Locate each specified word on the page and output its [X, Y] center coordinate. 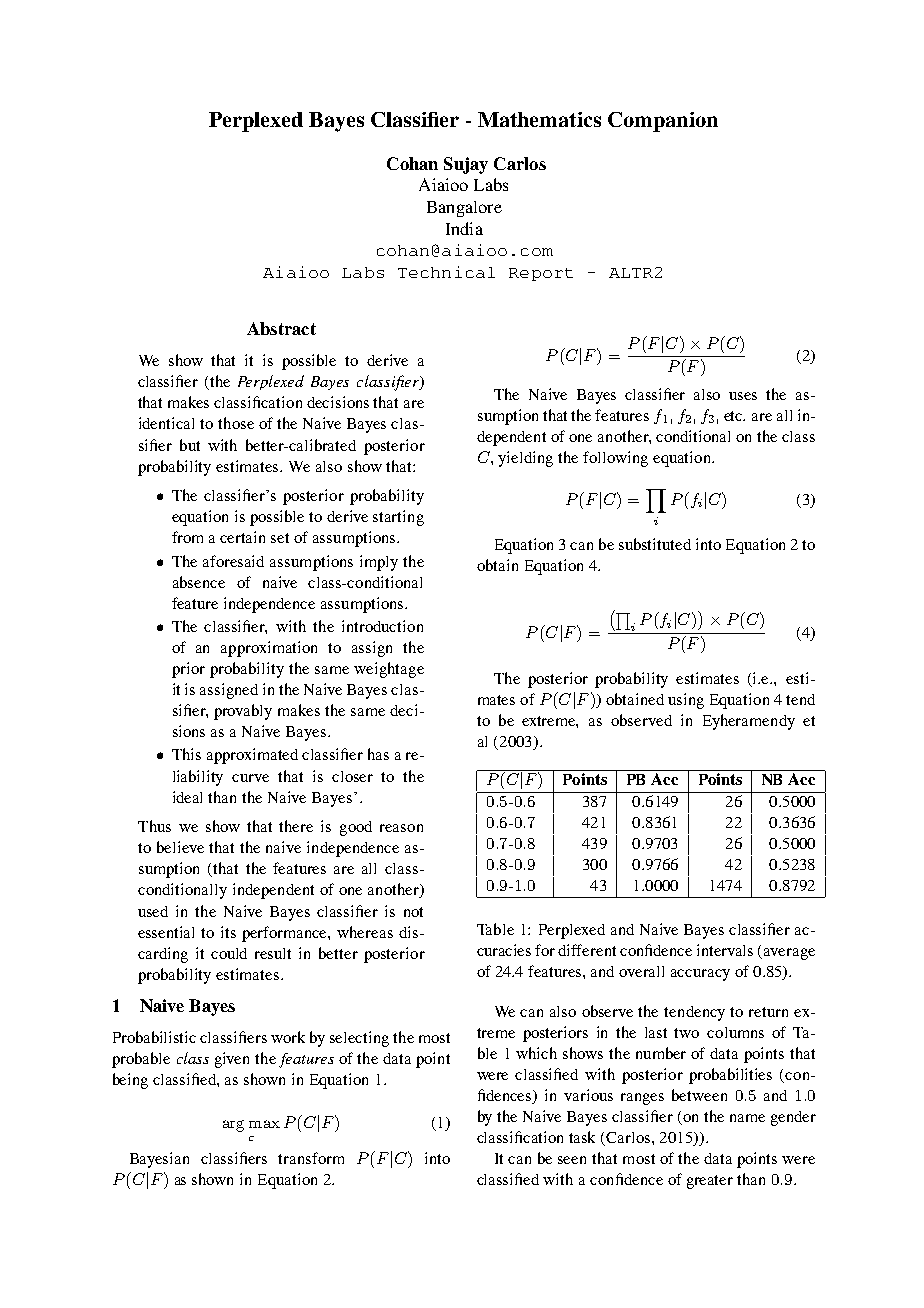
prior [188, 670]
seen [572, 1160]
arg [233, 1126]
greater [710, 1182]
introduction [382, 626]
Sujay [466, 165]
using [686, 701]
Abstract [281, 328]
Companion [663, 122]
